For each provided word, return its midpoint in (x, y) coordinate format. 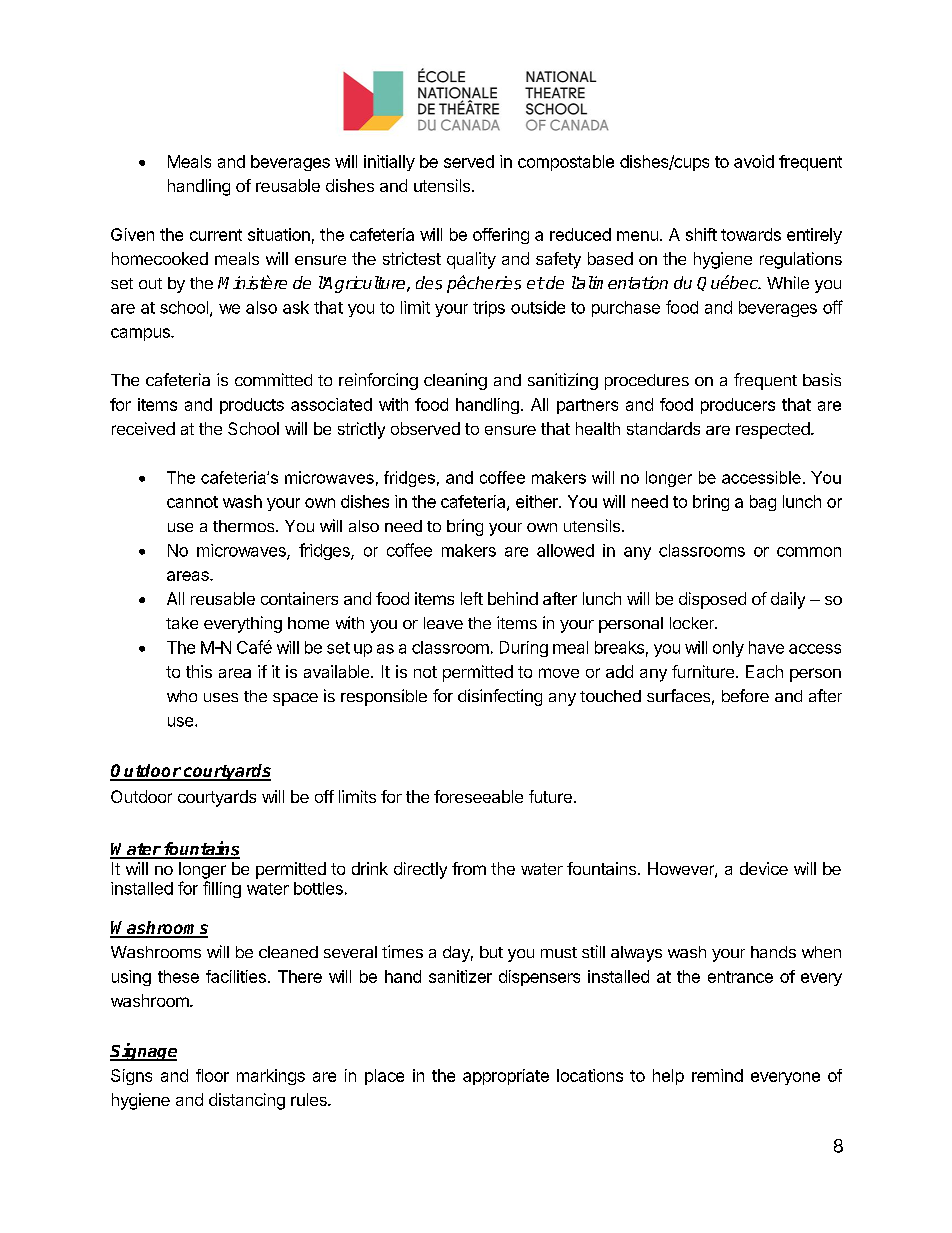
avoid (754, 161)
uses (221, 697)
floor (212, 1075)
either (538, 501)
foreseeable (478, 796)
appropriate (506, 1077)
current (216, 235)
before (745, 695)
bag (763, 503)
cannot (192, 502)
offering (501, 236)
